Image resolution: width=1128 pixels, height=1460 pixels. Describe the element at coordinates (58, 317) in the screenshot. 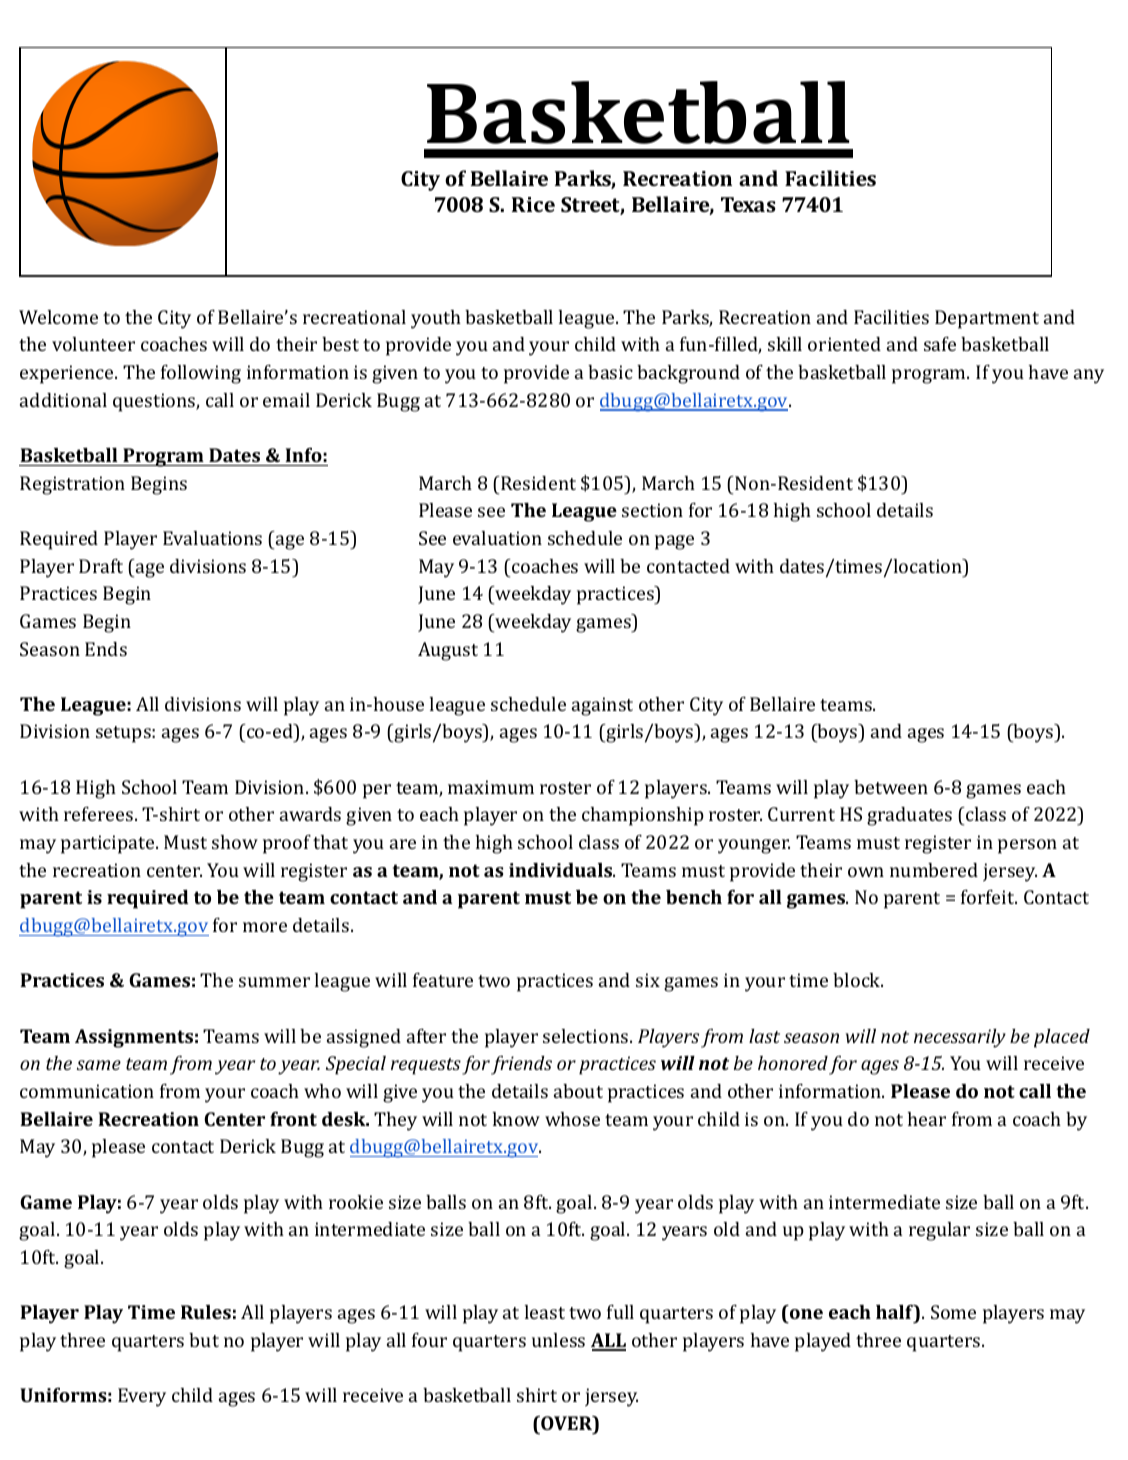

I see `Welcome` at that location.
